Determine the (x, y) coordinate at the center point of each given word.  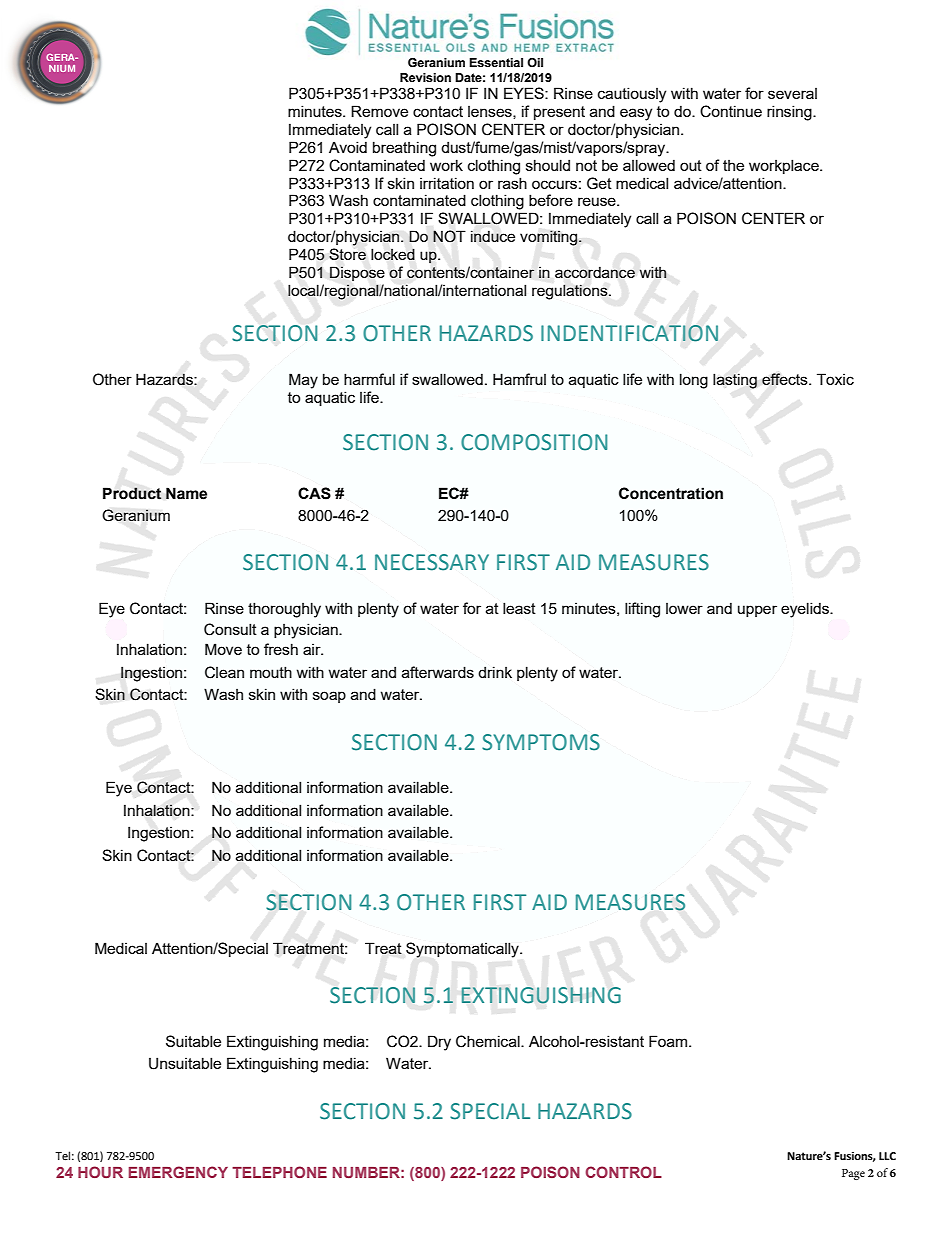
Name (186, 493)
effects (786, 379)
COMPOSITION (534, 442)
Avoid (348, 147)
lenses (491, 112)
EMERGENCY (178, 1172)
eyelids (806, 610)
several (792, 93)
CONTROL (623, 1172)
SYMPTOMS (541, 742)
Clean (224, 672)
